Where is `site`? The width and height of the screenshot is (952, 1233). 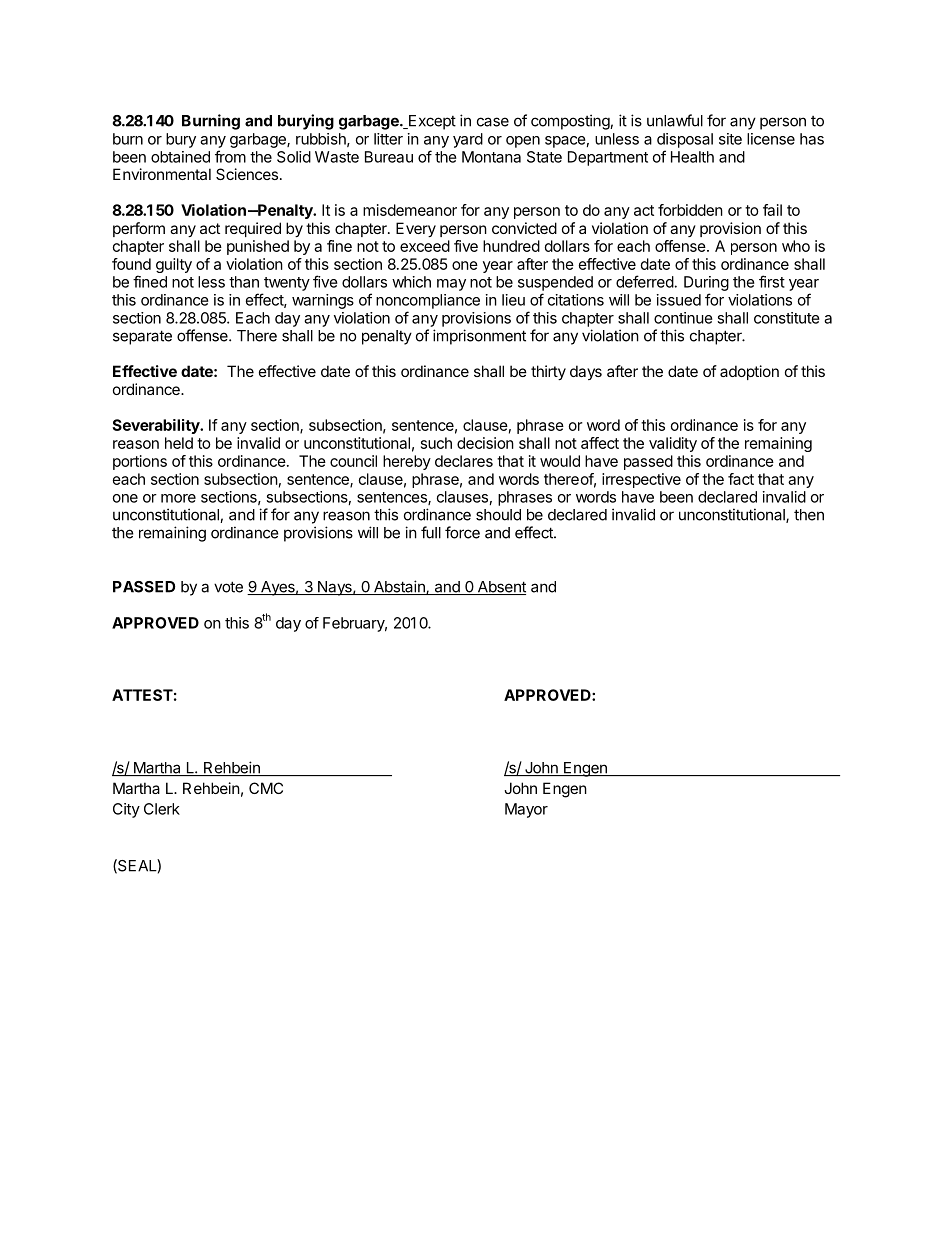
site is located at coordinates (730, 139).
